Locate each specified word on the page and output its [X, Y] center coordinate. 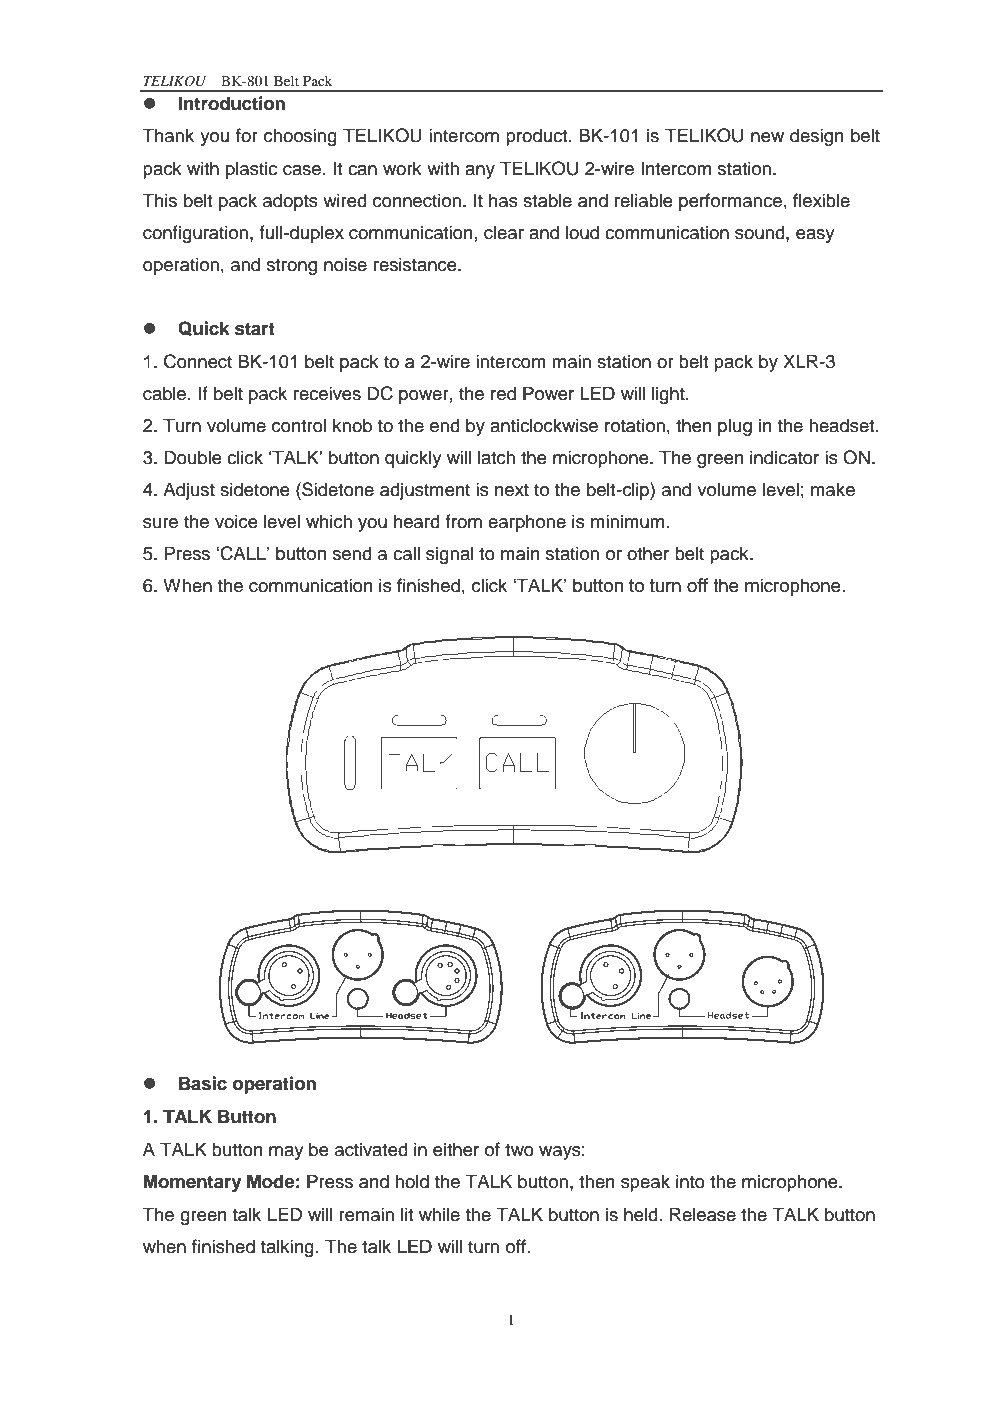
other [648, 553]
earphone [527, 523]
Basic [203, 1083]
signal [449, 555]
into [690, 1181]
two [519, 1150]
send [352, 553]
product [538, 137]
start [255, 329]
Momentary [193, 1183]
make [833, 489]
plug [735, 427]
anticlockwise [544, 425]
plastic [251, 170]
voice [236, 521]
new [767, 137]
